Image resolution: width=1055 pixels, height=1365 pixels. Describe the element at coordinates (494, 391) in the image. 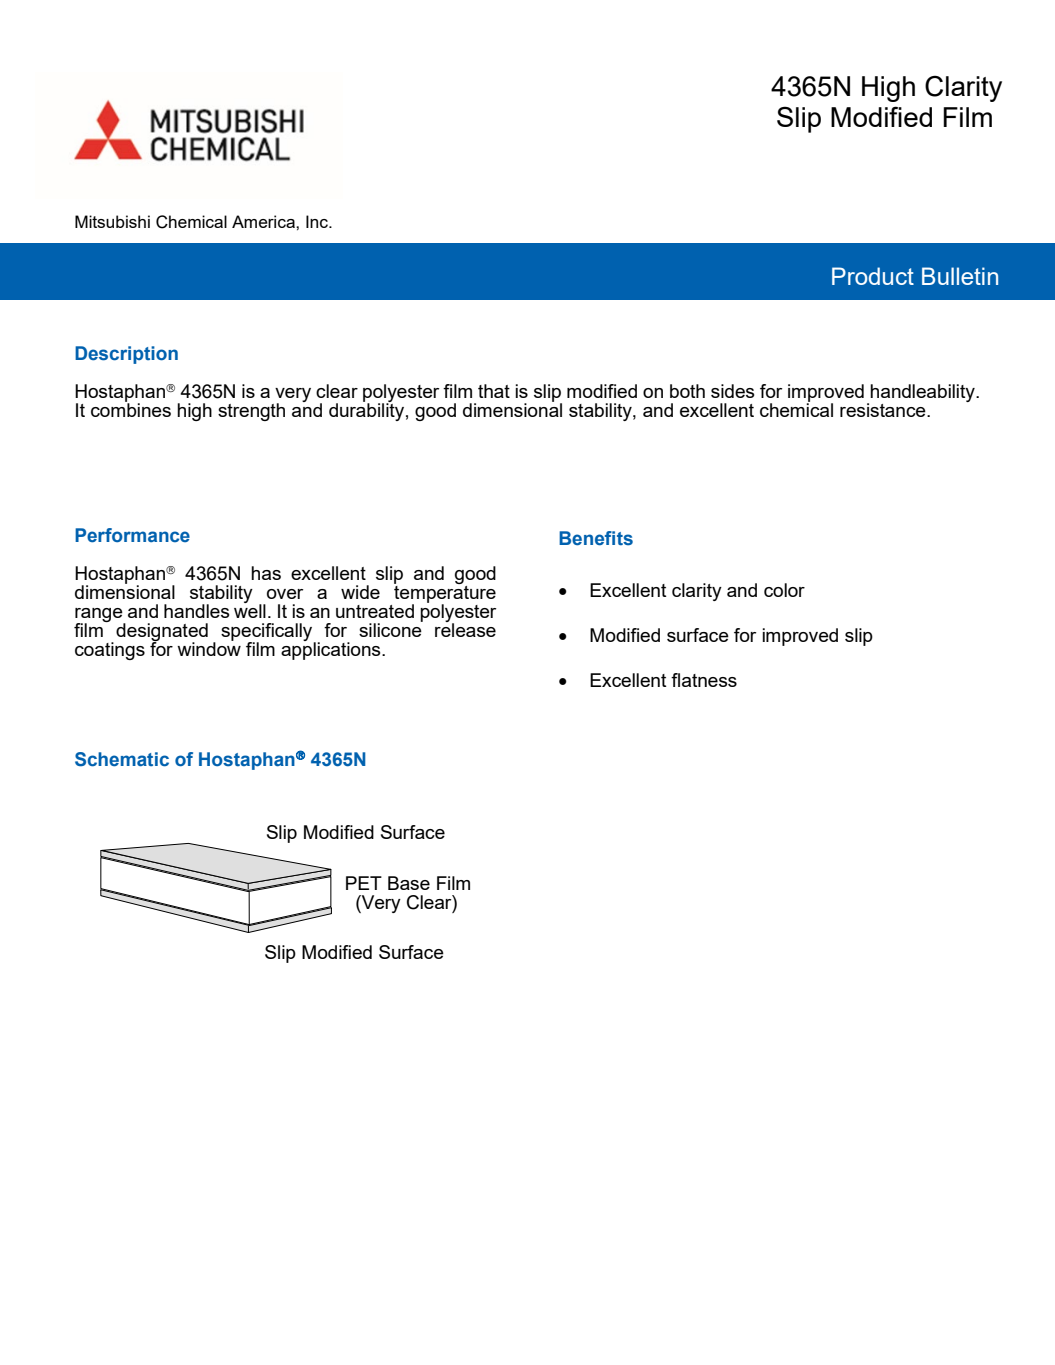

I see `that` at that location.
